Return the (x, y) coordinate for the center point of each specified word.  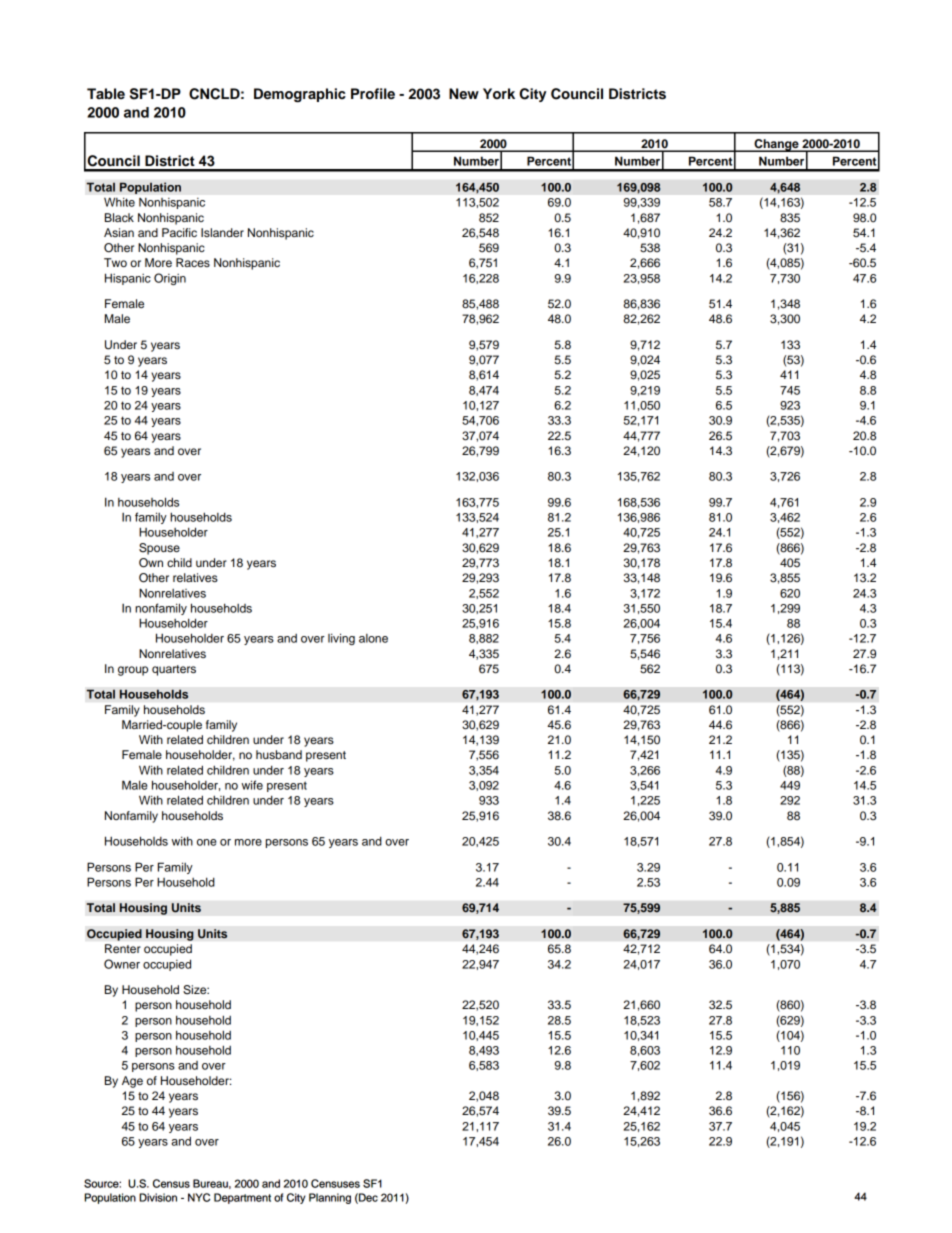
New (464, 94)
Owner (122, 964)
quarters (174, 670)
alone (373, 638)
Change (776, 145)
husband (279, 754)
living (341, 639)
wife (252, 785)
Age (132, 1082)
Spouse (159, 549)
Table (106, 93)
